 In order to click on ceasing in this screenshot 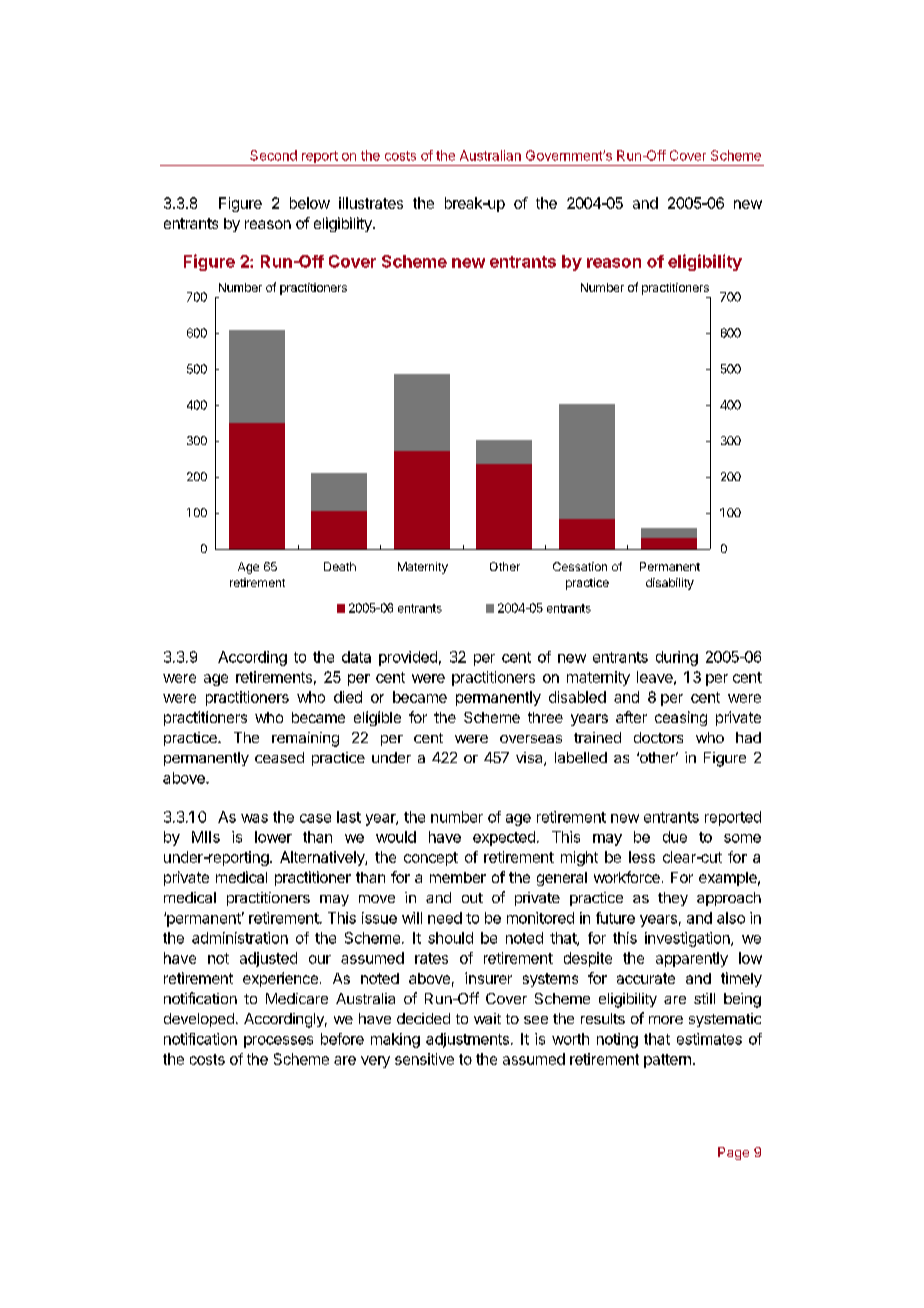, I will do `click(681, 718)`.
